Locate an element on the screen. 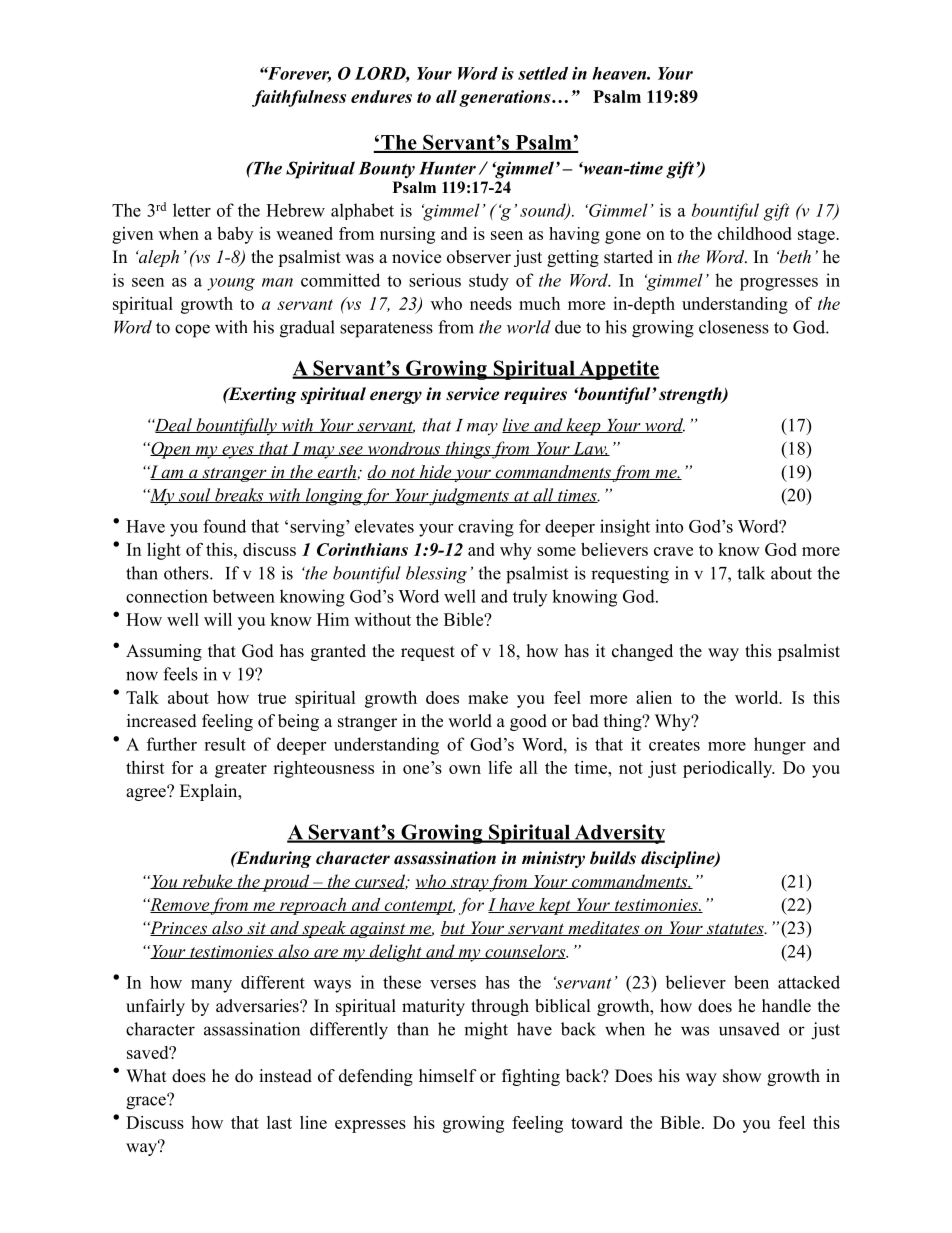  blessing is located at coordinates (436, 575).
